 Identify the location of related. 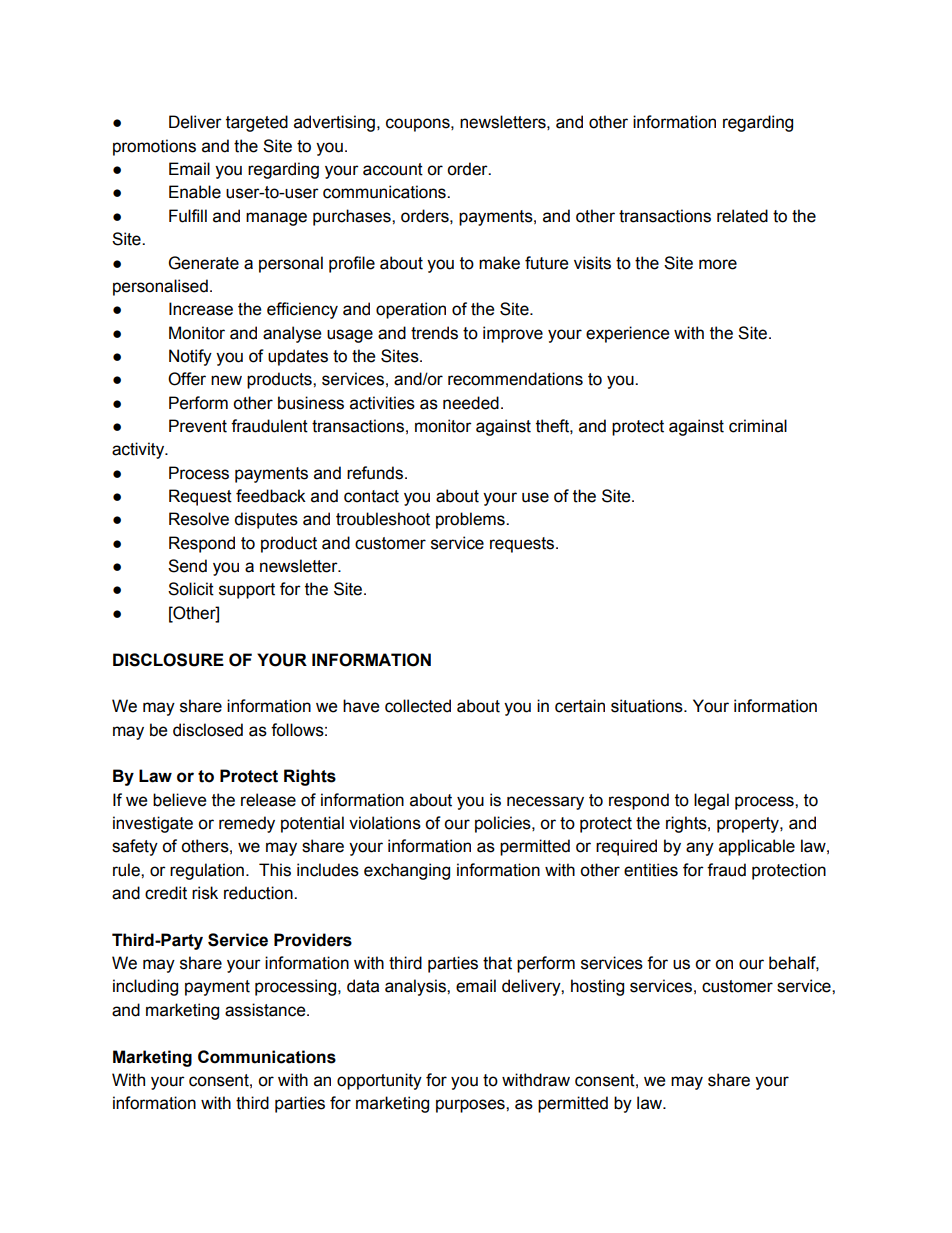
(742, 216).
